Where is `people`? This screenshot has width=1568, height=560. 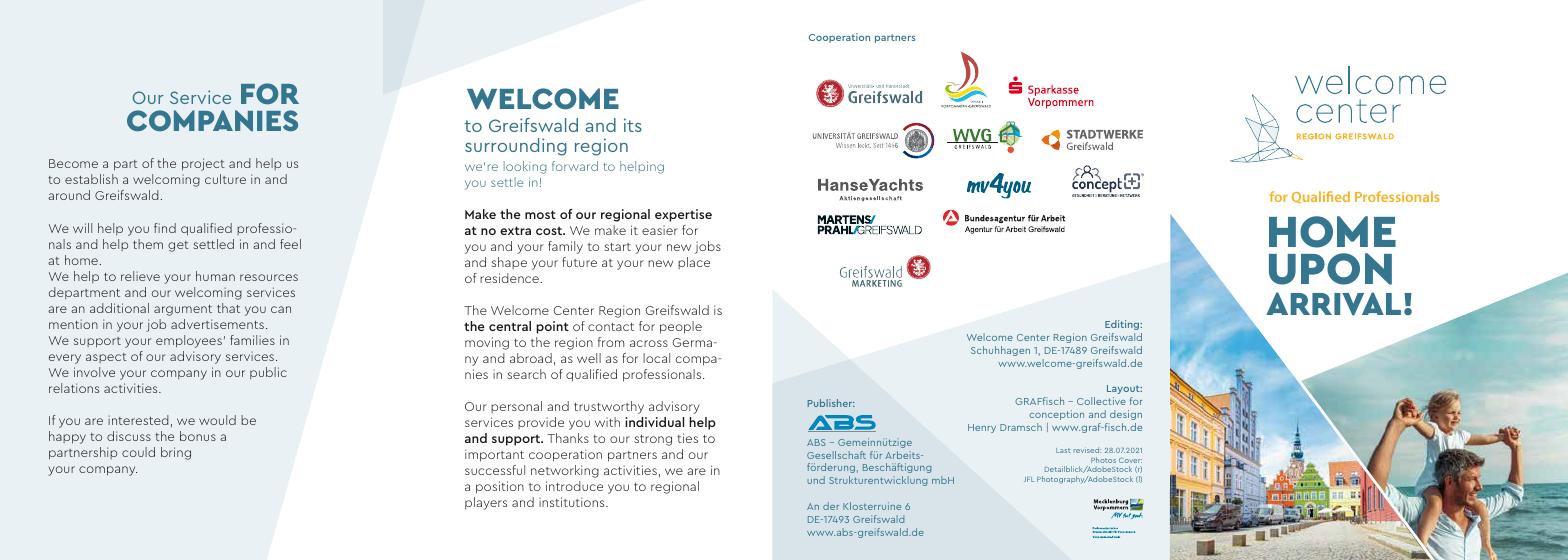
people is located at coordinates (681, 327).
